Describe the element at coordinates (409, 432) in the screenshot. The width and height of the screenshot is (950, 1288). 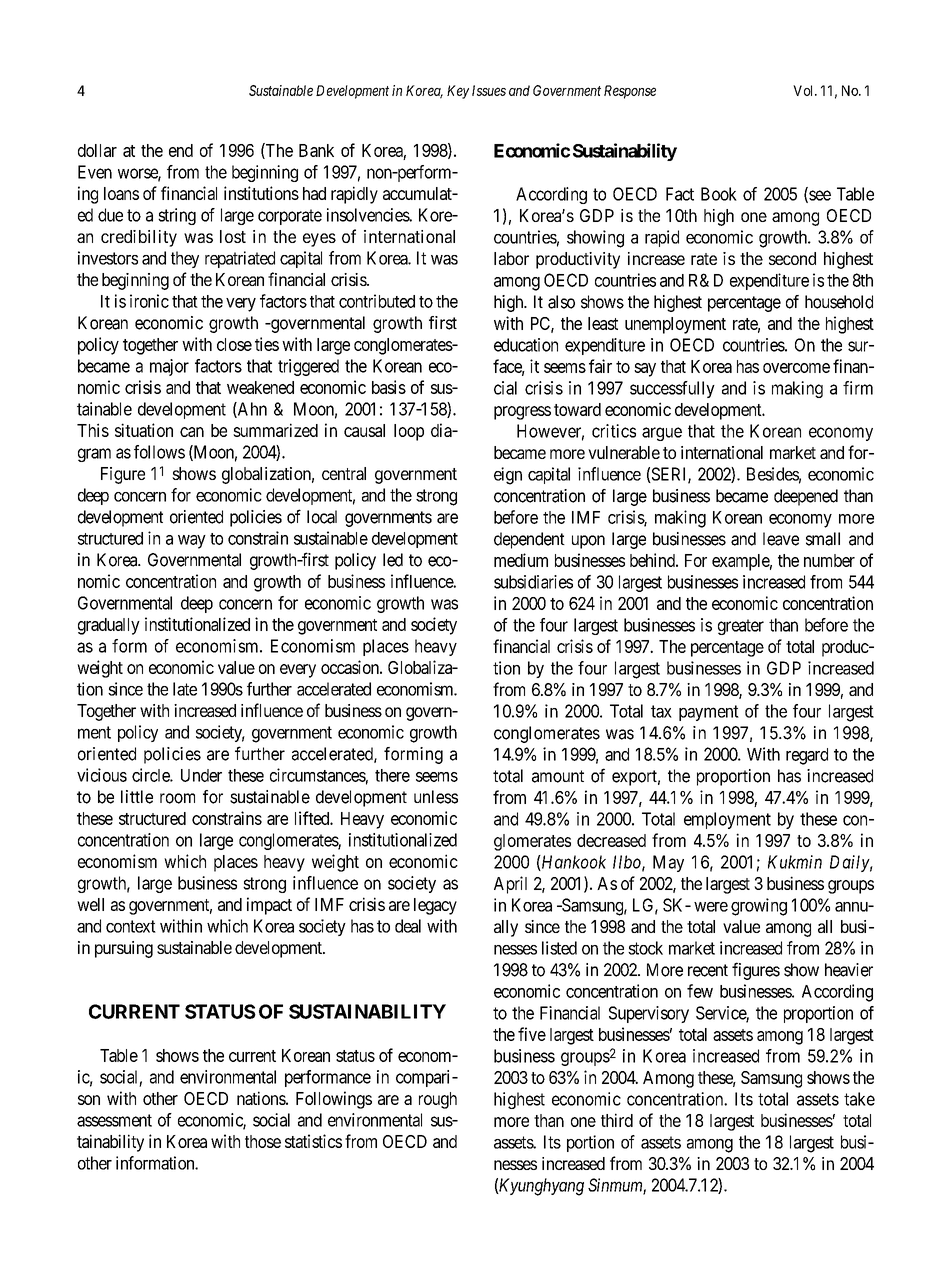
I see `loop` at that location.
